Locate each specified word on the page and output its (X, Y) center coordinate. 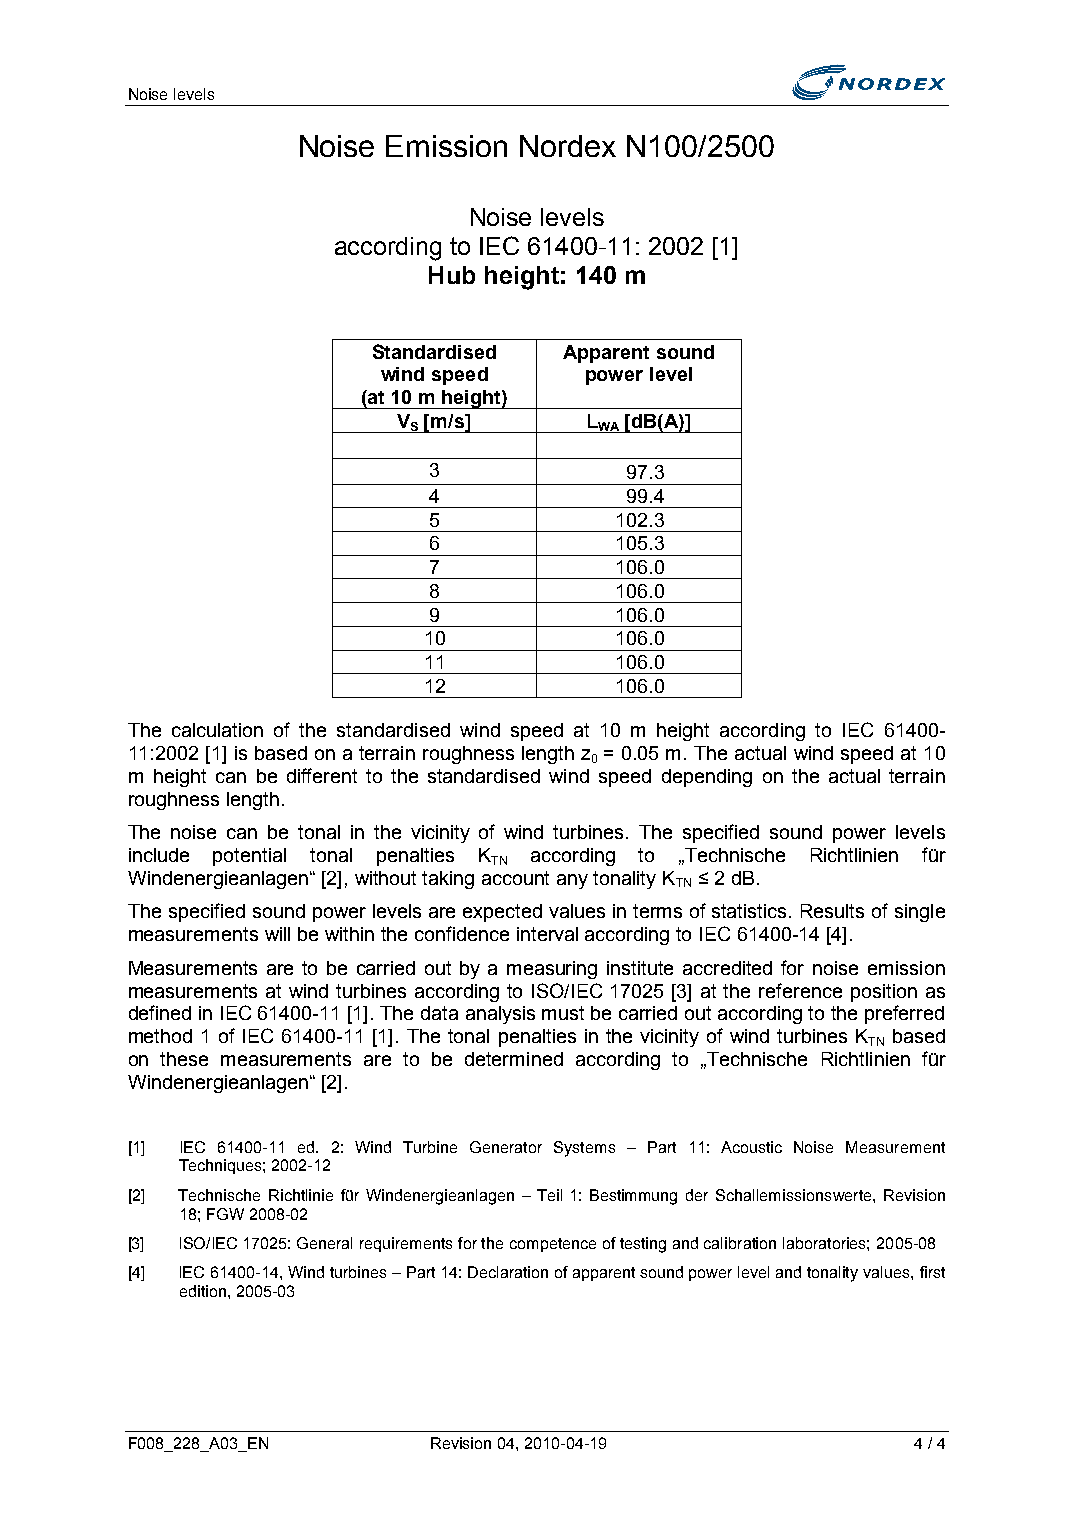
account (515, 878)
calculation (217, 730)
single (920, 913)
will (277, 934)
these (184, 1059)
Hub (452, 275)
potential (249, 857)
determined (514, 1059)
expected (502, 913)
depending (707, 778)
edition (203, 1291)
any (572, 881)
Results (832, 911)
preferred (904, 1014)
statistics (751, 911)
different (322, 775)
